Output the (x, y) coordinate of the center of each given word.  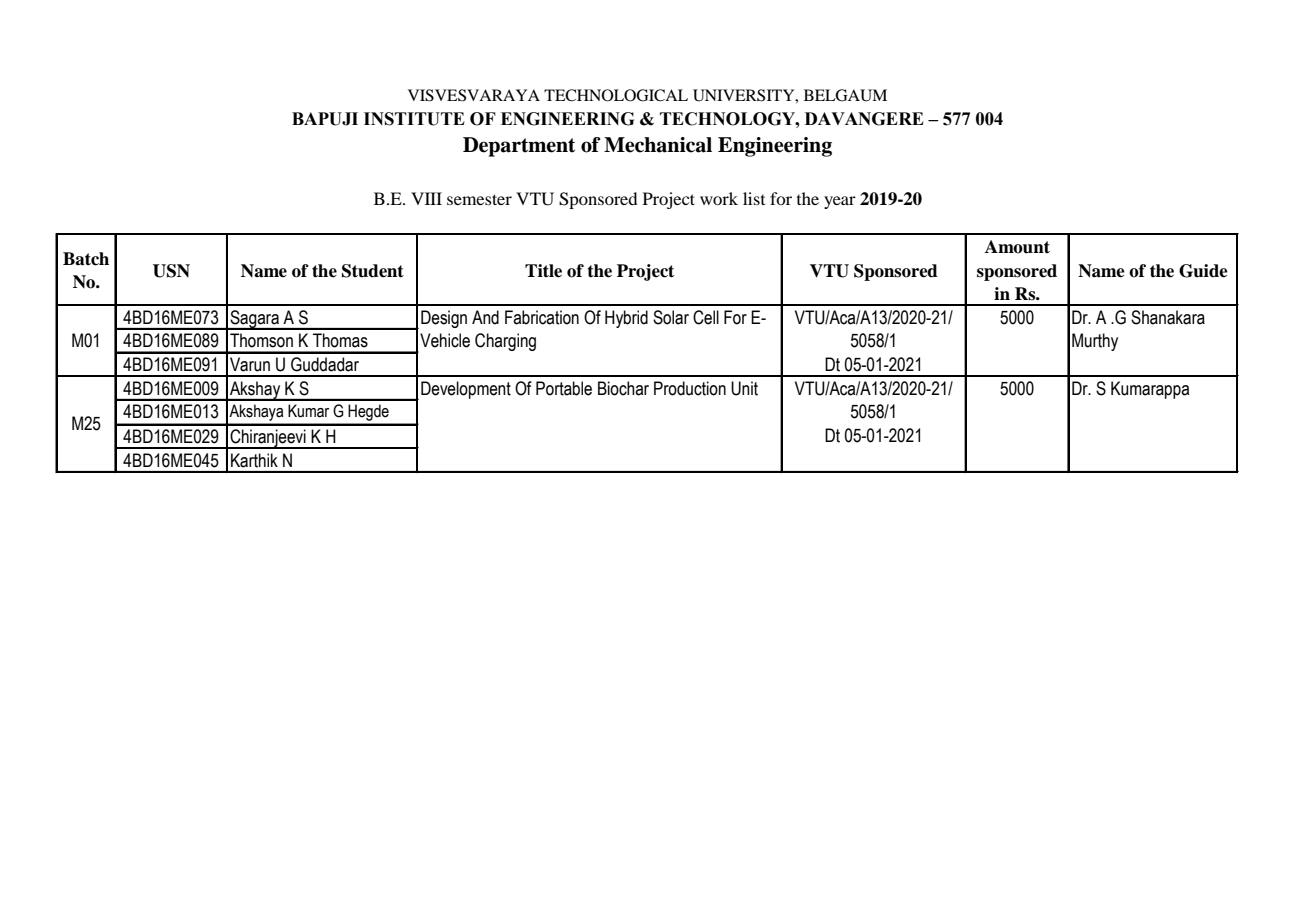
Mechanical (658, 145)
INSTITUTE (414, 119)
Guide (1203, 271)
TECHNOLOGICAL (616, 95)
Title (543, 271)
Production (690, 388)
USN (171, 271)
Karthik (254, 460)
